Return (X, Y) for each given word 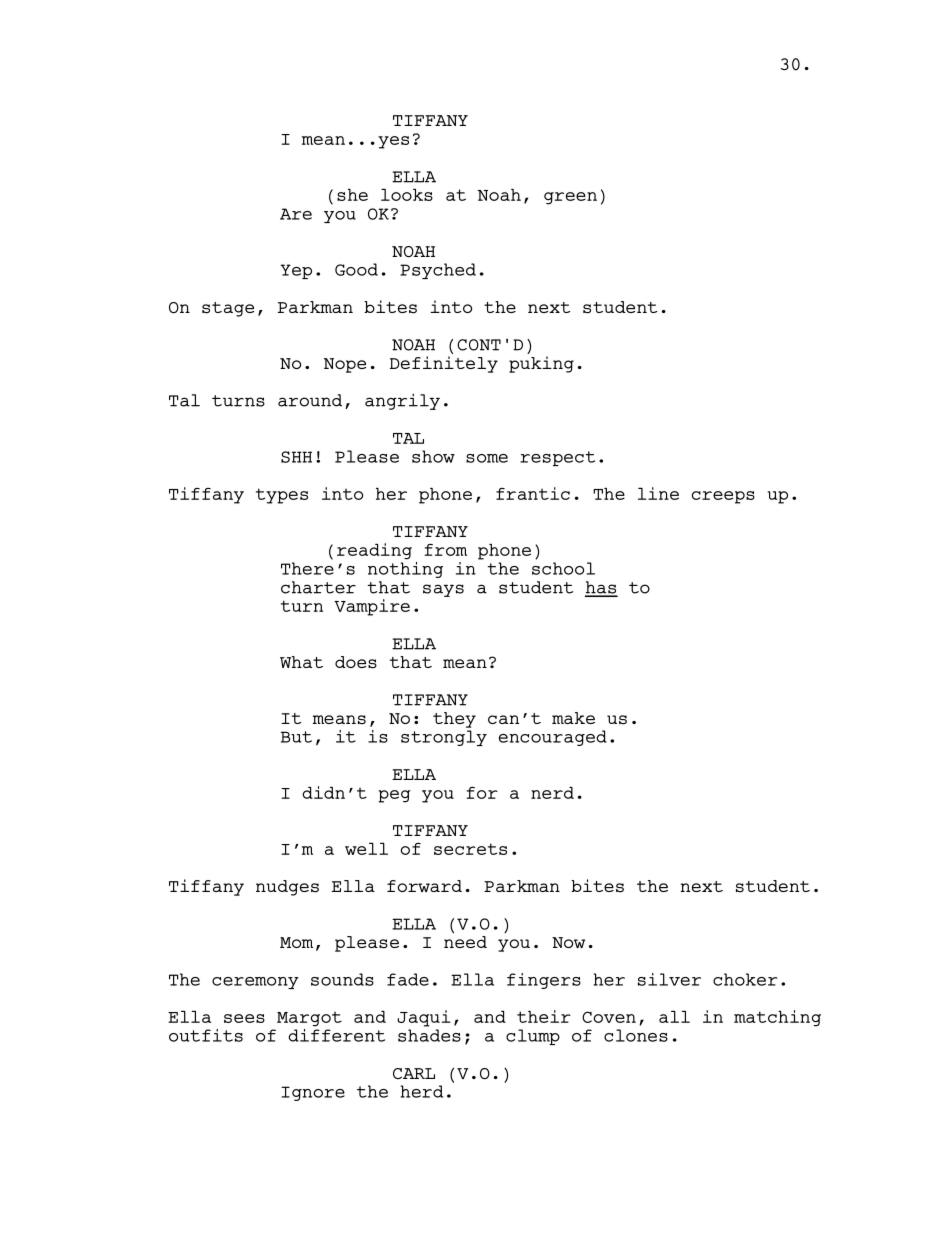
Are (296, 214)
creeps (723, 497)
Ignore (313, 1093)
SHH (296, 457)
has (601, 588)
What (301, 662)
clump (533, 1037)
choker (745, 979)
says (443, 590)
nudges (287, 888)
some (487, 458)
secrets (470, 849)
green (570, 198)
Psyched (438, 271)
